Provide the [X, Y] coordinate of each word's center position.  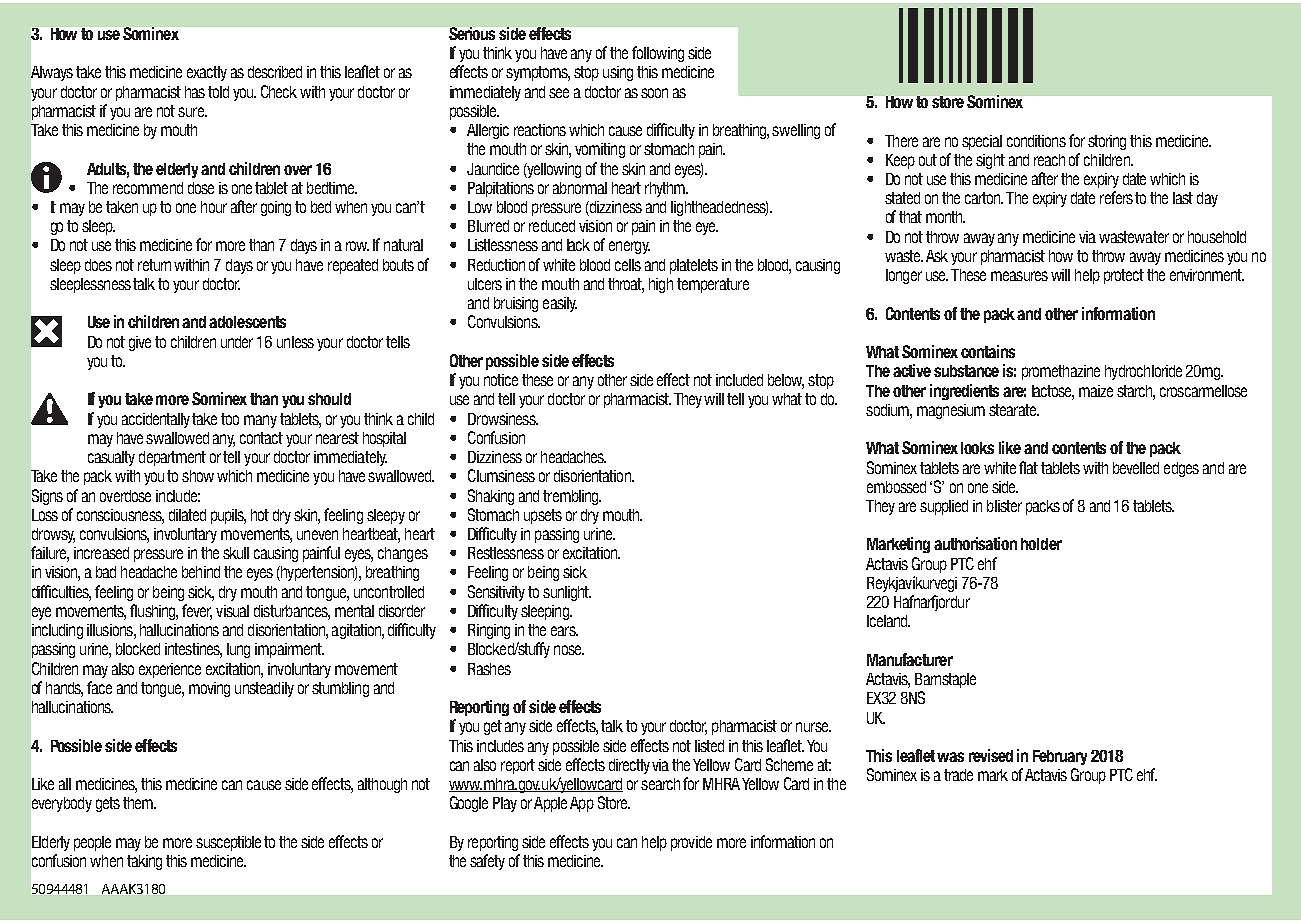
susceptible [228, 843]
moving [209, 689]
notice [501, 380]
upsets [543, 516]
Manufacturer [910, 659]
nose [569, 650]
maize [1096, 391]
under [237, 342]
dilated [187, 515]
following [658, 54]
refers [1116, 197]
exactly [207, 73]
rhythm [666, 189]
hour [214, 207]
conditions [1036, 141]
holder [1041, 544]
